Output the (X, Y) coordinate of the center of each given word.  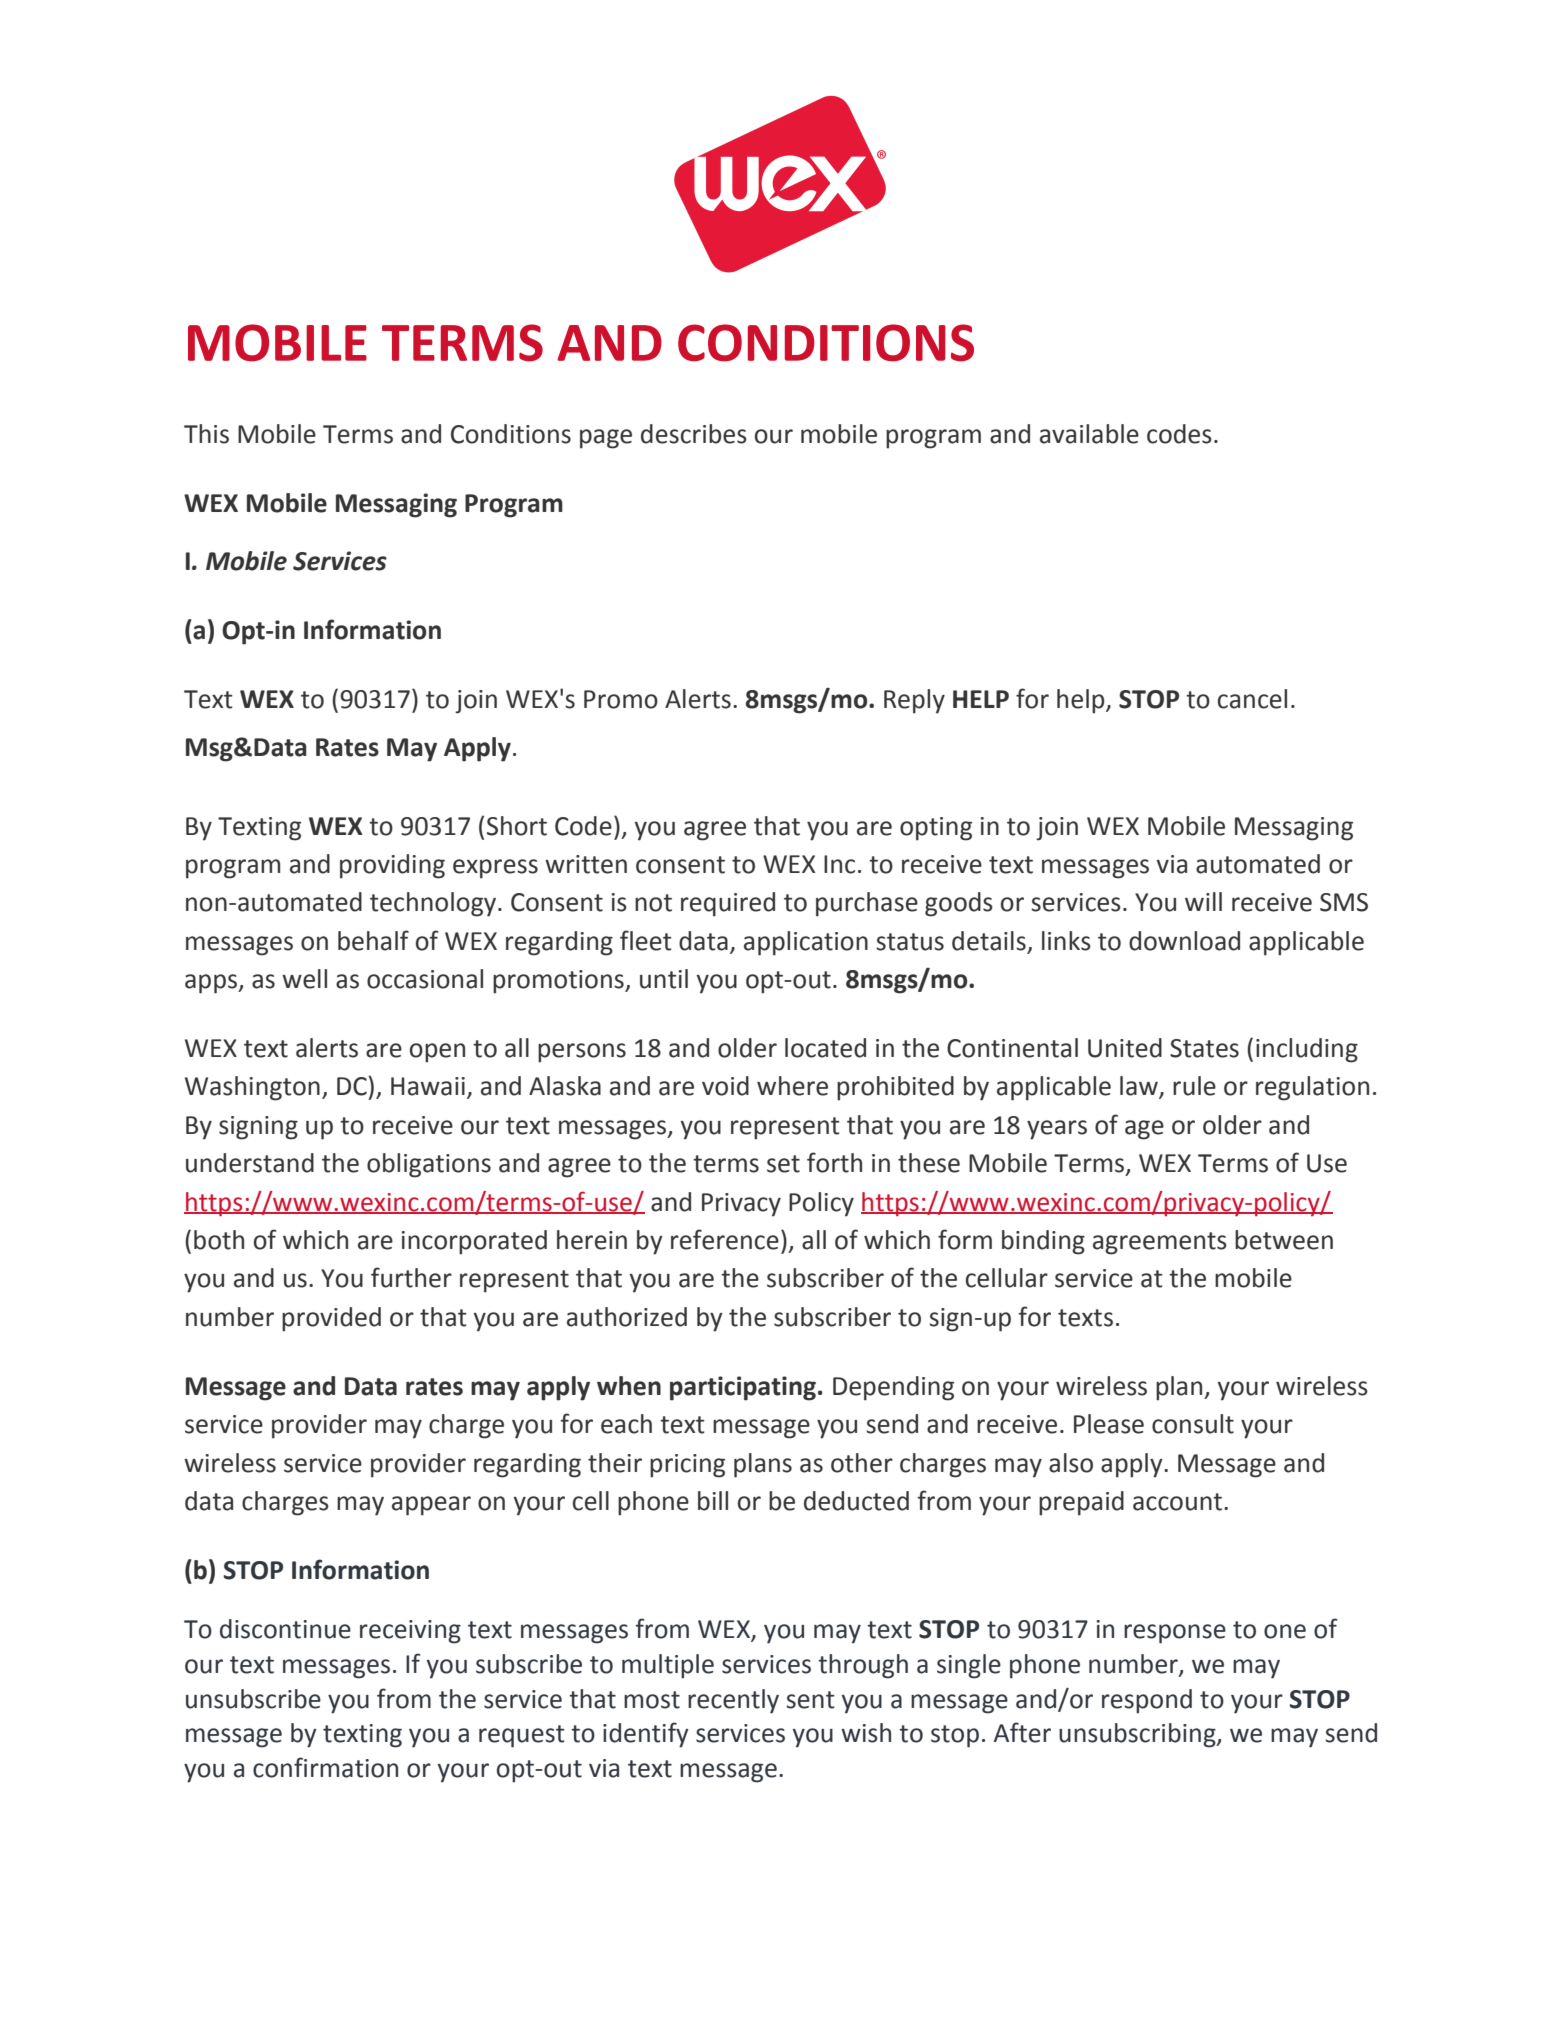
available (1089, 434)
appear (431, 1506)
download (1184, 941)
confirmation (325, 1767)
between (1284, 1240)
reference (725, 1239)
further (411, 1277)
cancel (1252, 699)
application (806, 943)
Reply (914, 701)
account (1179, 1502)
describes (694, 434)
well (304, 979)
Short (517, 826)
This (206, 434)
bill (713, 1501)
